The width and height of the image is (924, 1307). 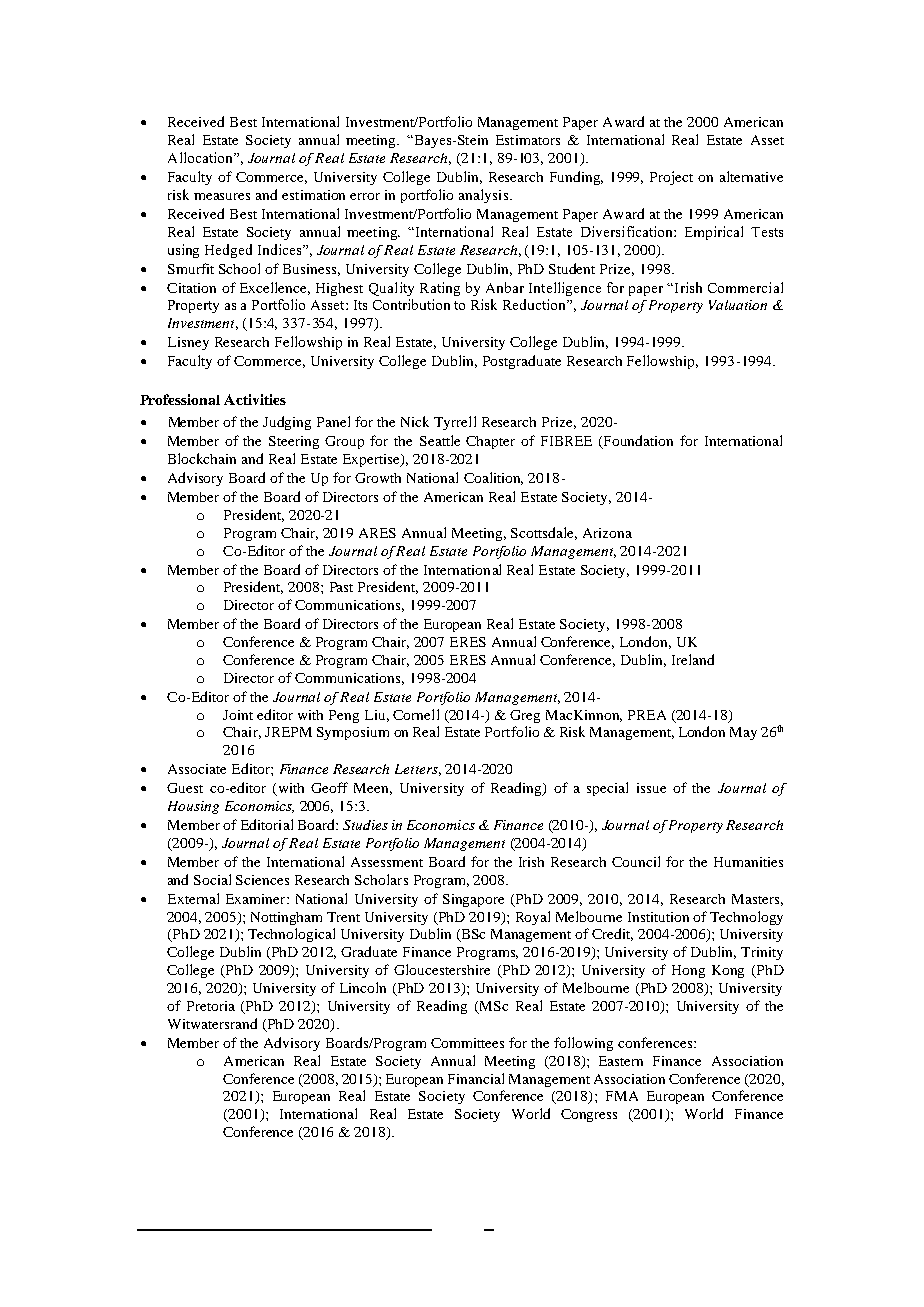 What do you see at coordinates (476, 1078) in the image?
I see `Financial` at bounding box center [476, 1078].
